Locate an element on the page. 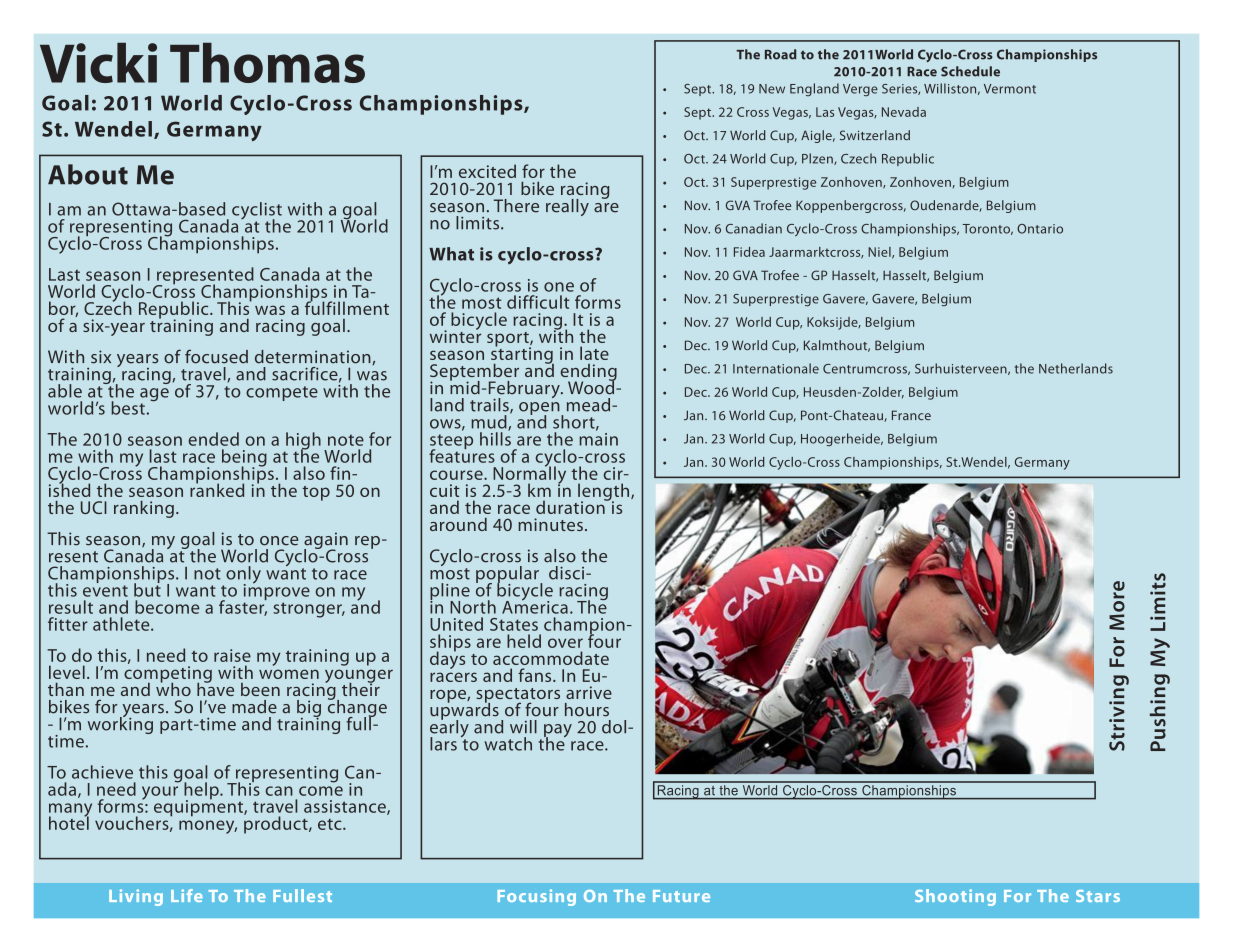 The height and width of the document is (952, 1233). difficult is located at coordinates (538, 302).
